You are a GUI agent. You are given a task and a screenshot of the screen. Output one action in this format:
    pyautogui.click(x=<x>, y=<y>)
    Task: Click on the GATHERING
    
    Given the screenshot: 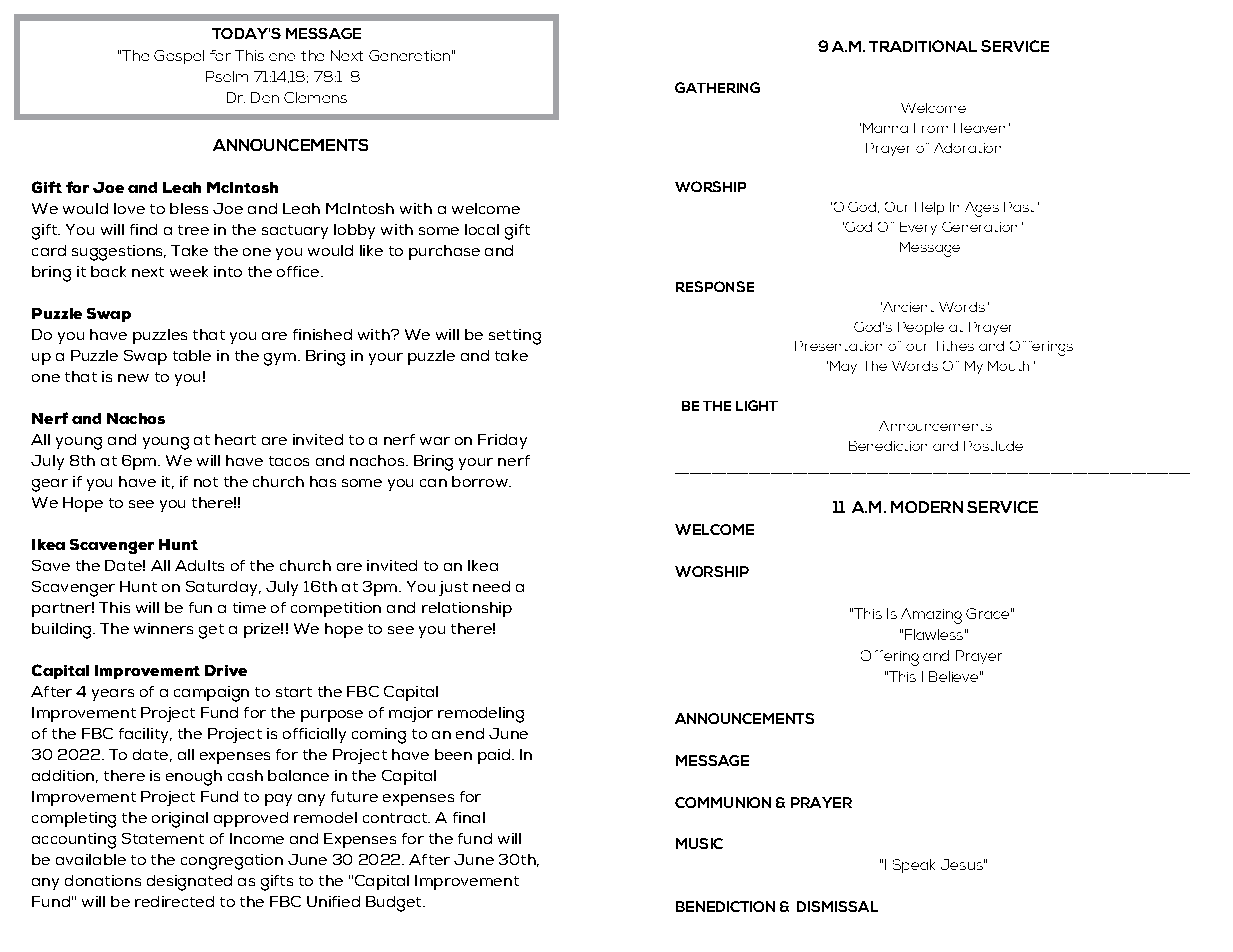 What is the action you would take?
    pyautogui.click(x=717, y=87)
